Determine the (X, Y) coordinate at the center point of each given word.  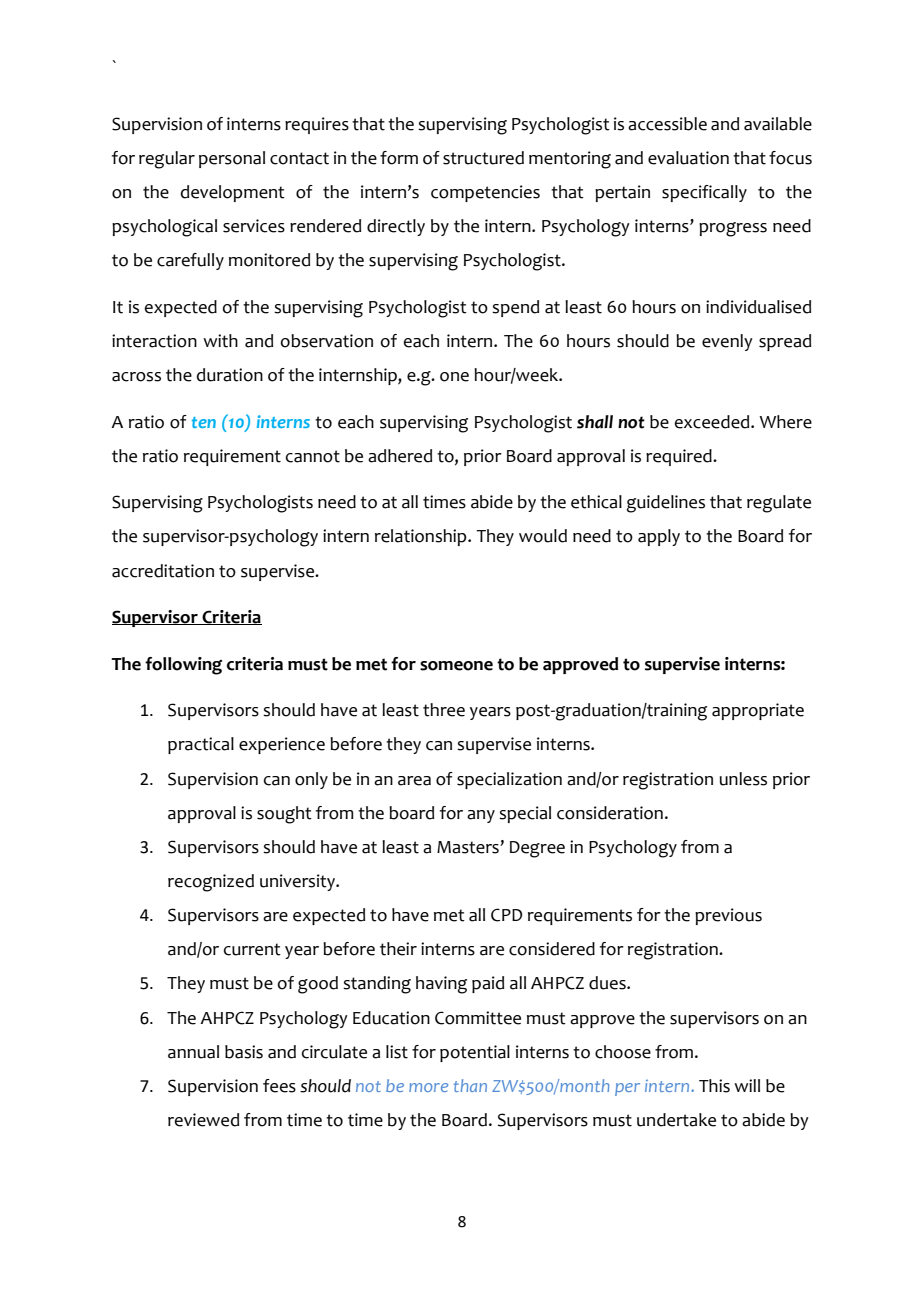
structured (483, 158)
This (714, 1086)
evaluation (688, 158)
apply (659, 537)
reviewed (203, 1120)
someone (456, 666)
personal (232, 159)
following (183, 666)
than (470, 1085)
